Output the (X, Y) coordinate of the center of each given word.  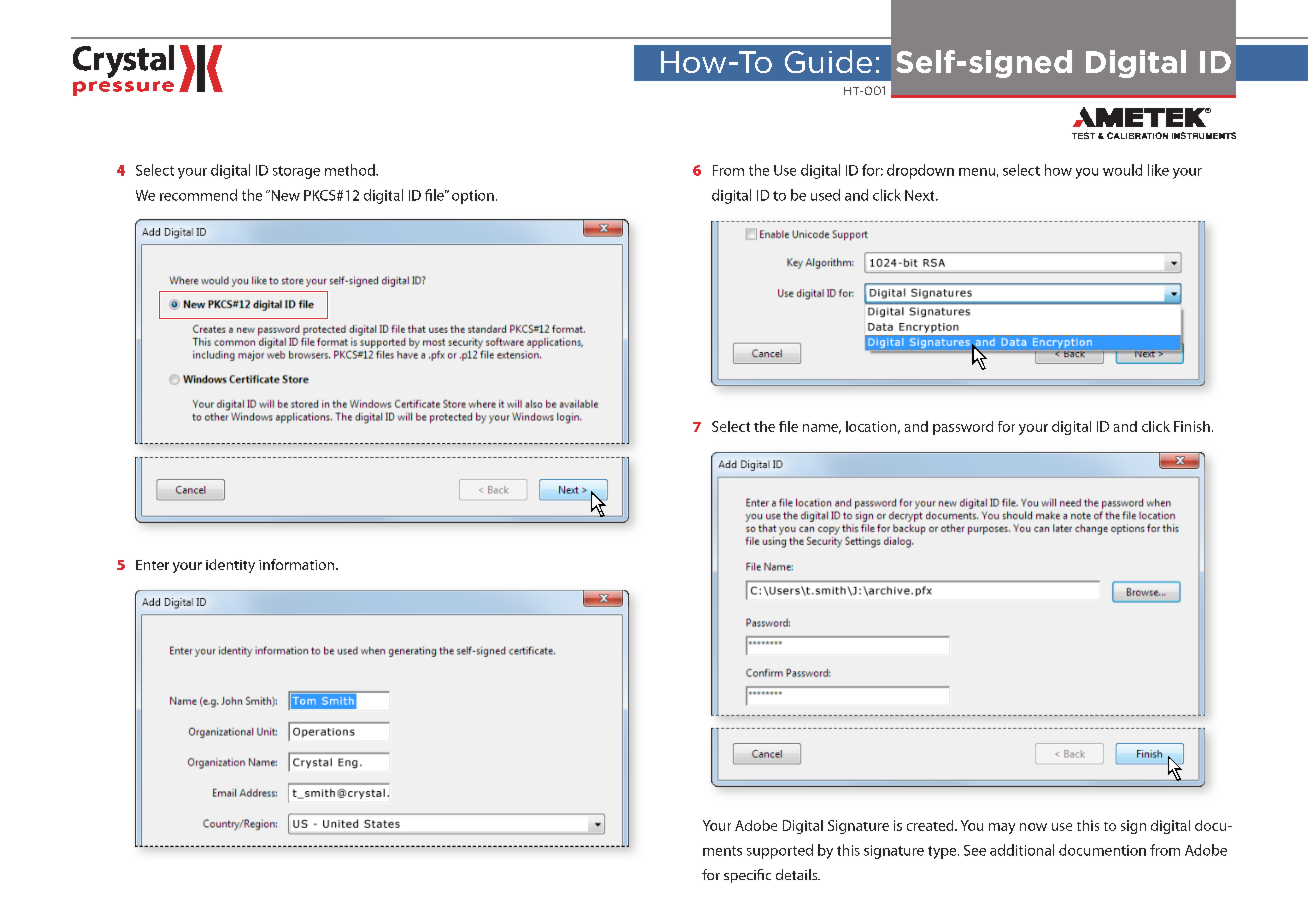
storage (296, 172)
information (298, 564)
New (284, 195)
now (1033, 827)
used (825, 195)
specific (747, 876)
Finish (1192, 426)
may (1002, 828)
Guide (828, 61)
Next (921, 195)
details (798, 874)
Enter (152, 565)
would (1122, 170)
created (931, 825)
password (963, 428)
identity (230, 566)
